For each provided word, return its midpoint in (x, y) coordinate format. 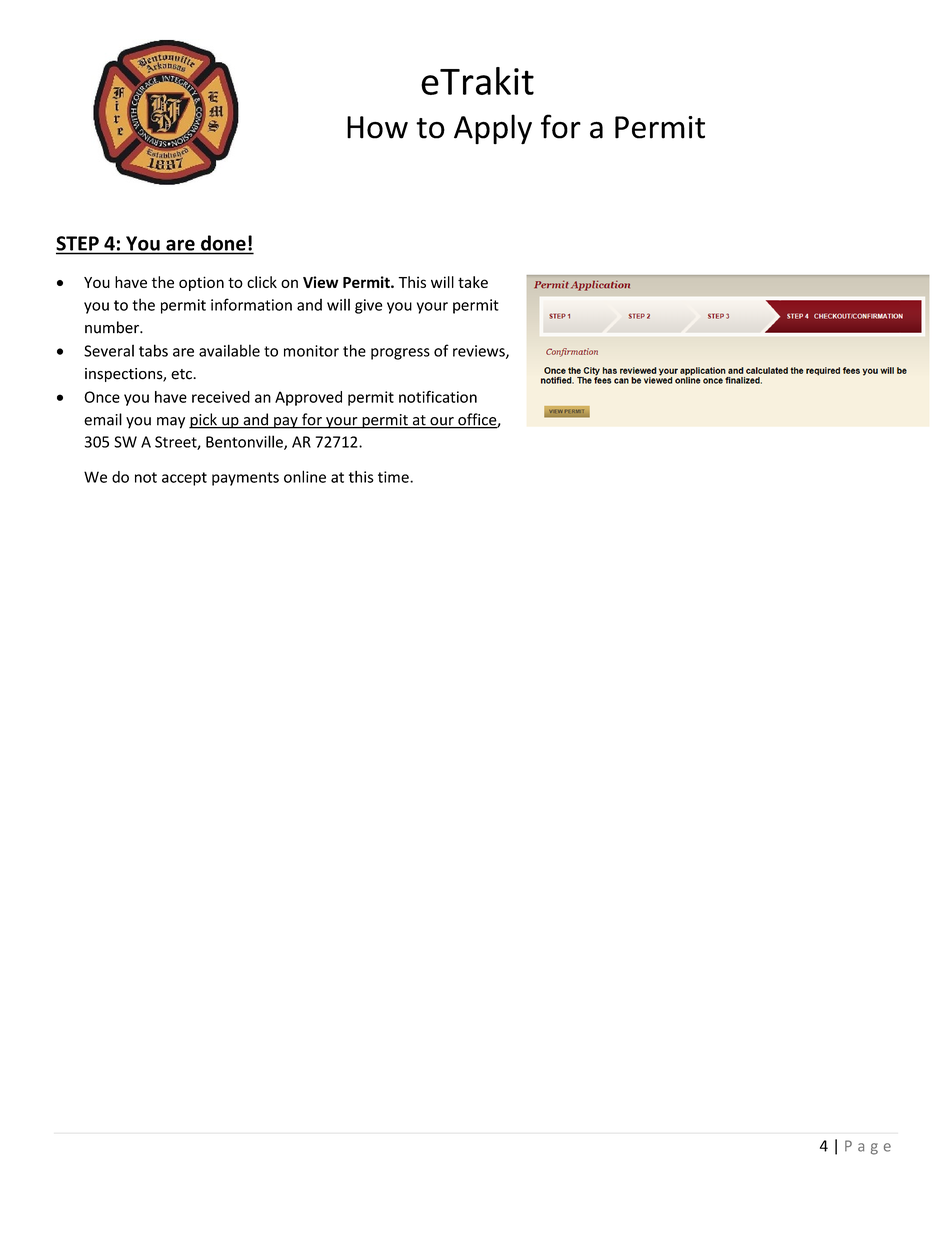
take (473, 282)
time (394, 477)
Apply (493, 129)
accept (184, 479)
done (223, 243)
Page (868, 1147)
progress (400, 354)
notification (438, 396)
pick (204, 421)
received (221, 397)
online (305, 476)
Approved (308, 398)
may (171, 423)
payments (245, 479)
